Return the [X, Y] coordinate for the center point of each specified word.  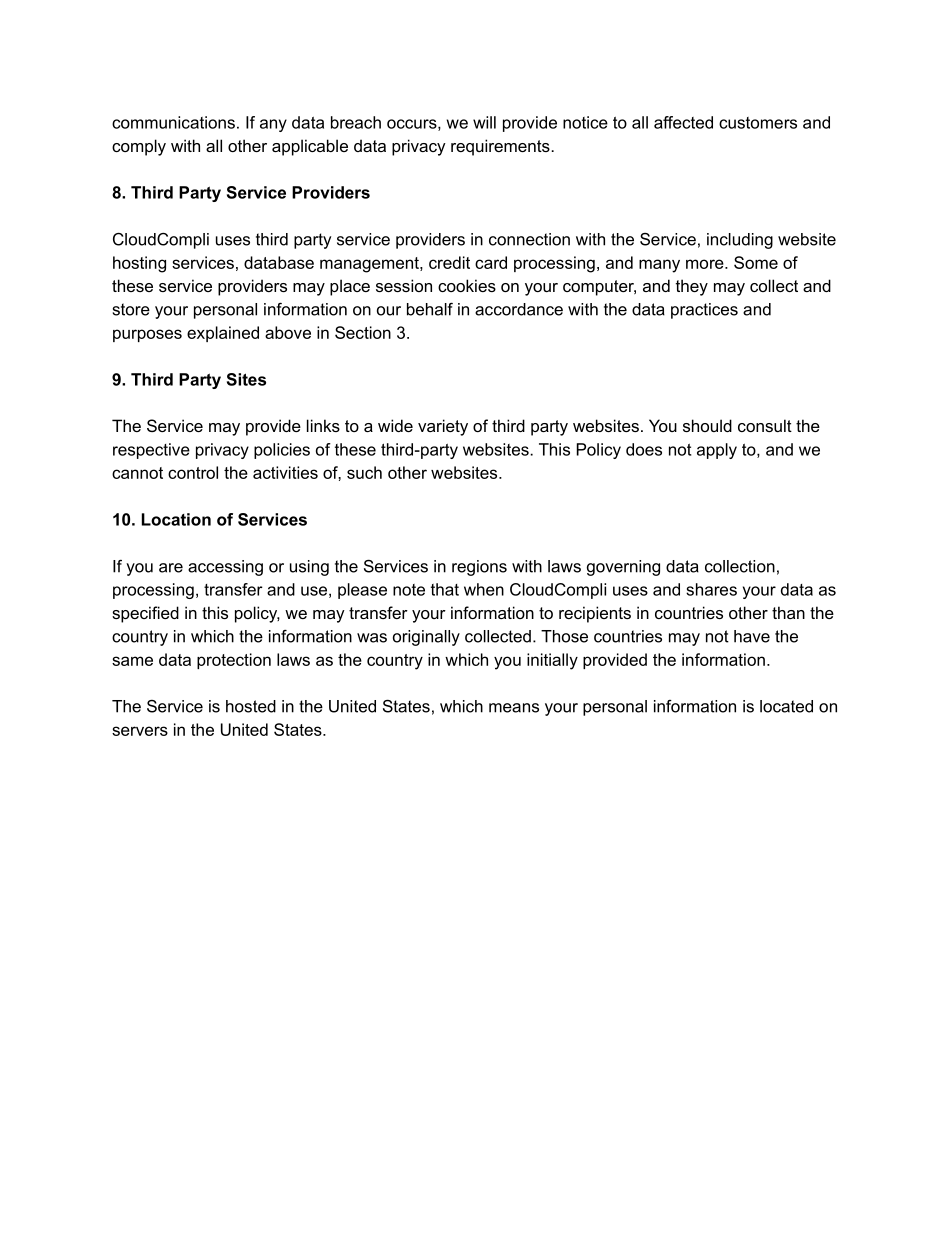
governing [623, 568]
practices [704, 311]
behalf [430, 309]
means [514, 708]
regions [479, 568]
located [786, 706]
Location [176, 519]
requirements [501, 147]
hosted [251, 706]
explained [223, 334]
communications [173, 122]
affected [683, 122]
